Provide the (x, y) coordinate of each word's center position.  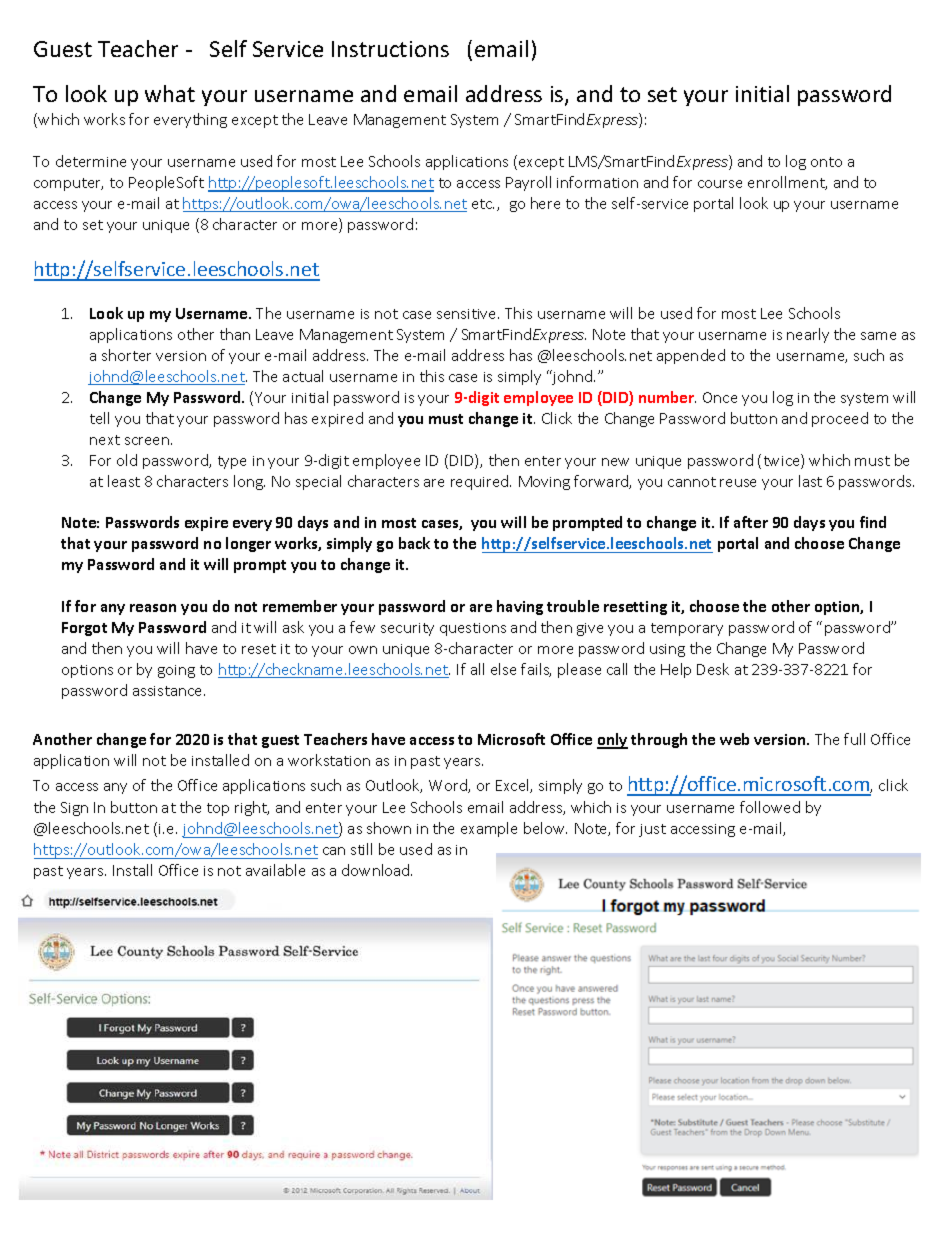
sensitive (468, 314)
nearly (808, 335)
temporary (687, 629)
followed (770, 807)
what (170, 93)
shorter (126, 355)
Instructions (390, 49)
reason (153, 608)
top (218, 809)
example (489, 829)
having (520, 607)
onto (826, 162)
